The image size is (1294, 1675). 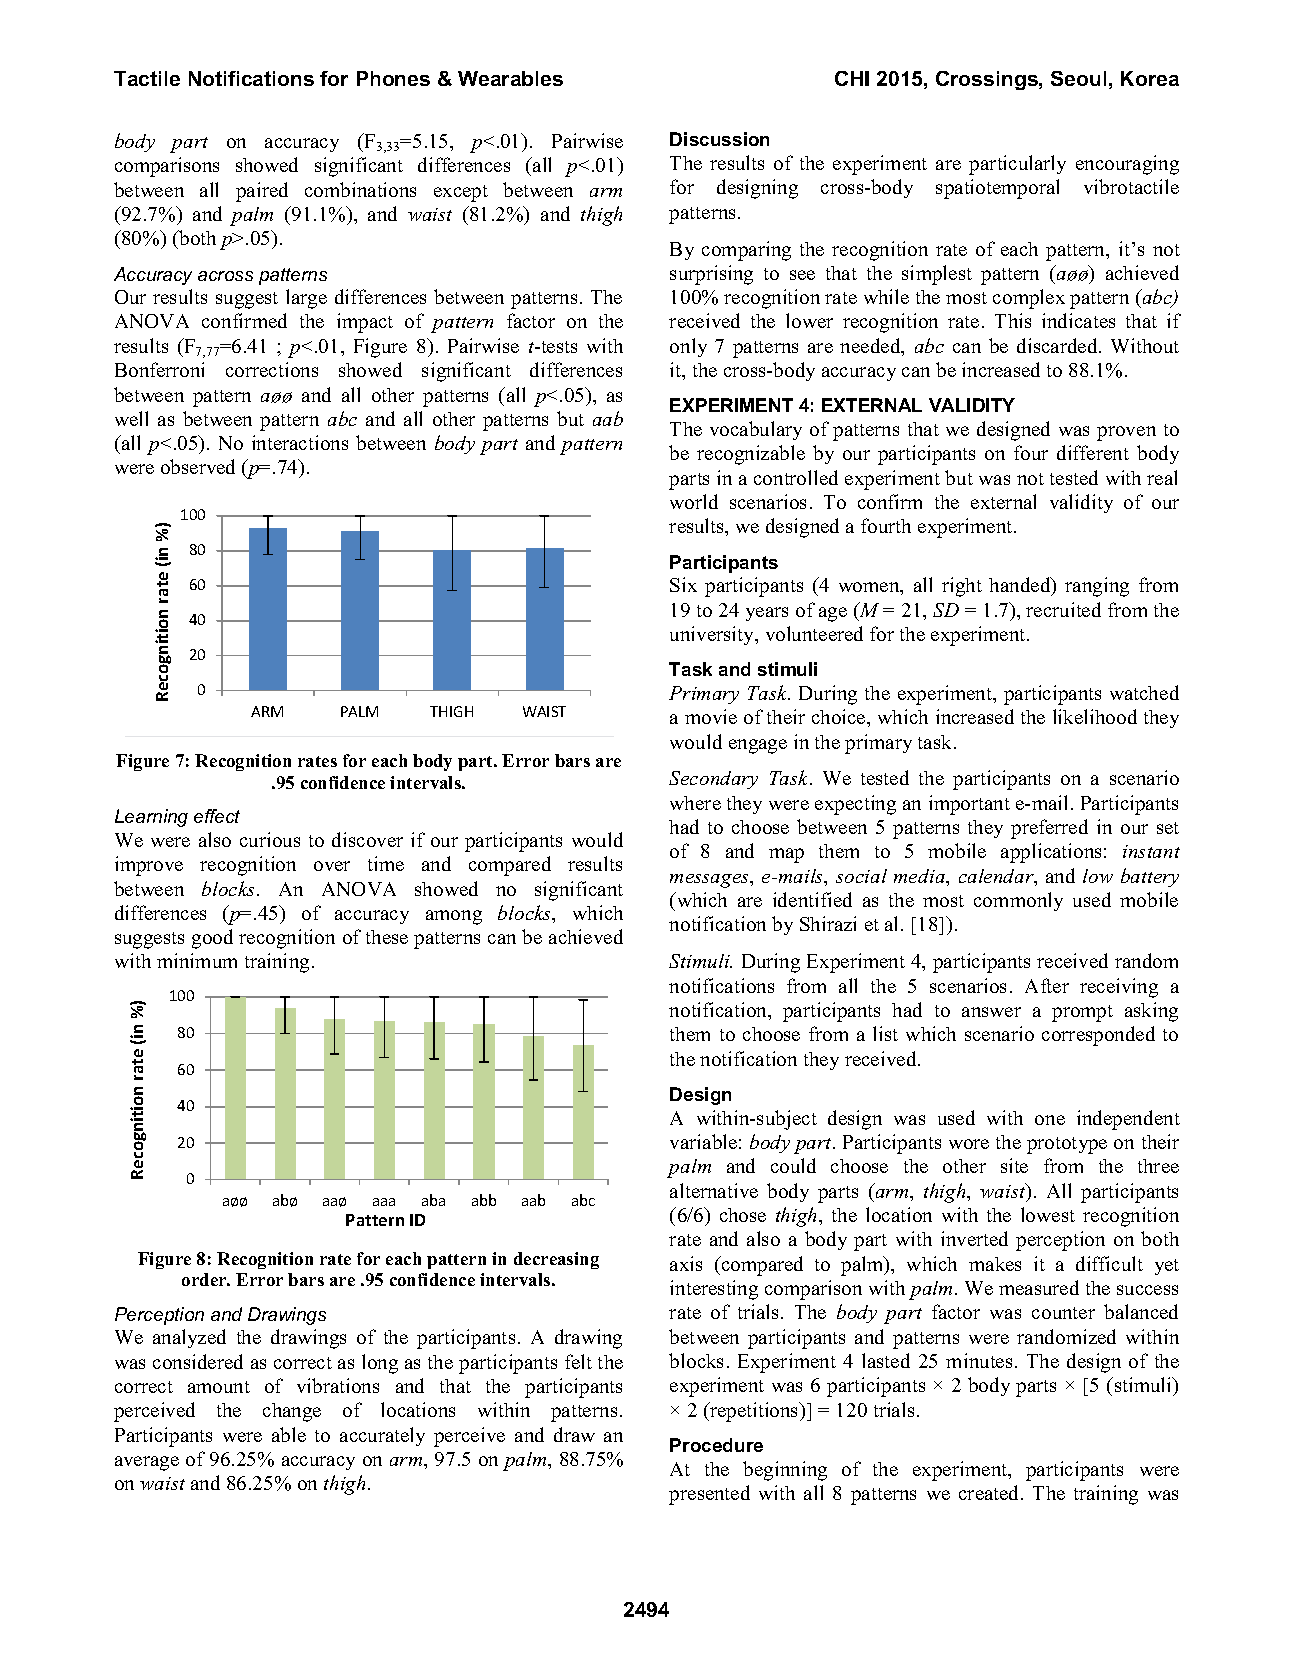 What do you see at coordinates (716, 1445) in the document?
I see `Procedure` at bounding box center [716, 1445].
